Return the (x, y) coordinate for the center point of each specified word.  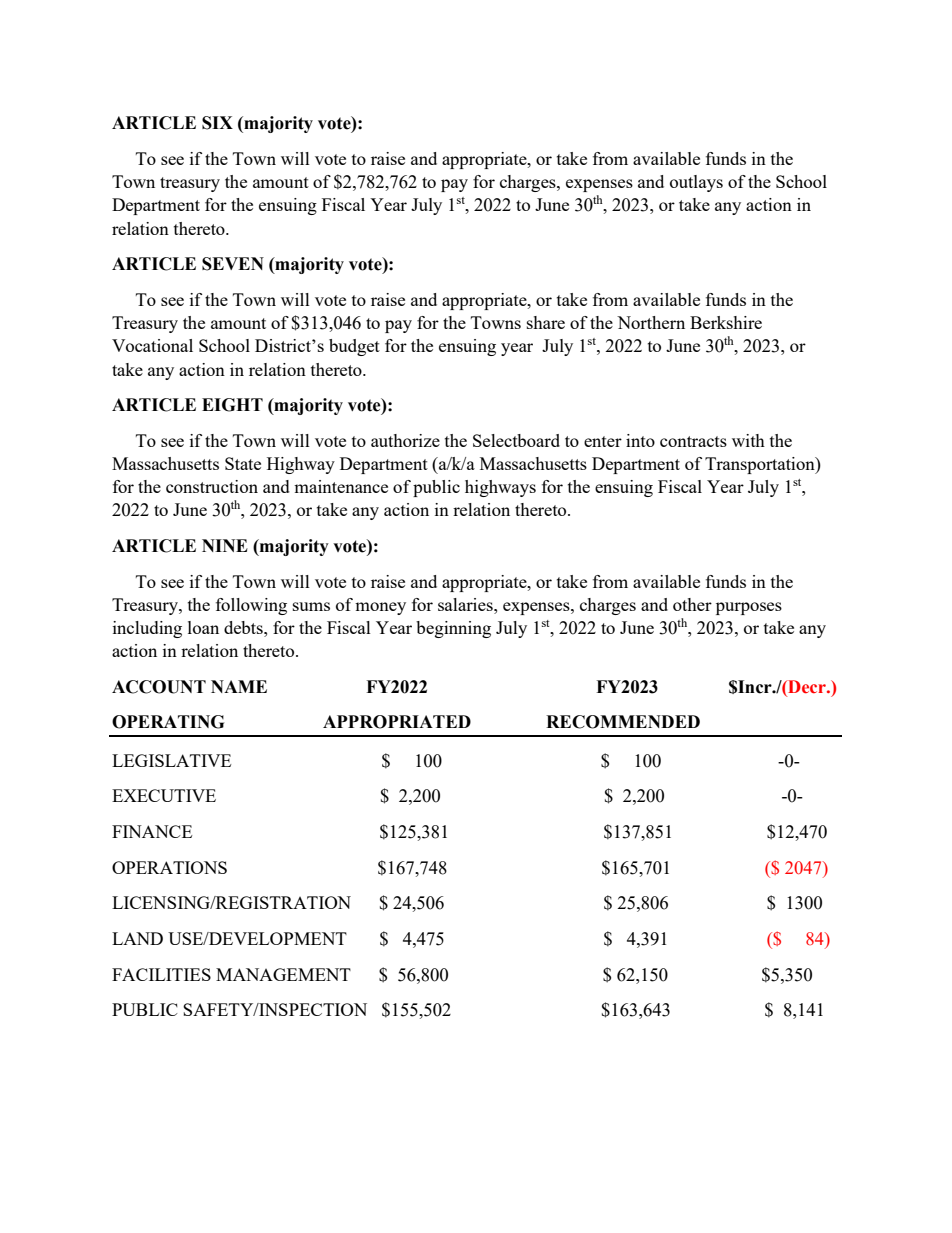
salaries (466, 604)
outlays (696, 183)
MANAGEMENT (283, 974)
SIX (217, 123)
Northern (651, 322)
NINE (225, 545)
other (692, 604)
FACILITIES (161, 974)
